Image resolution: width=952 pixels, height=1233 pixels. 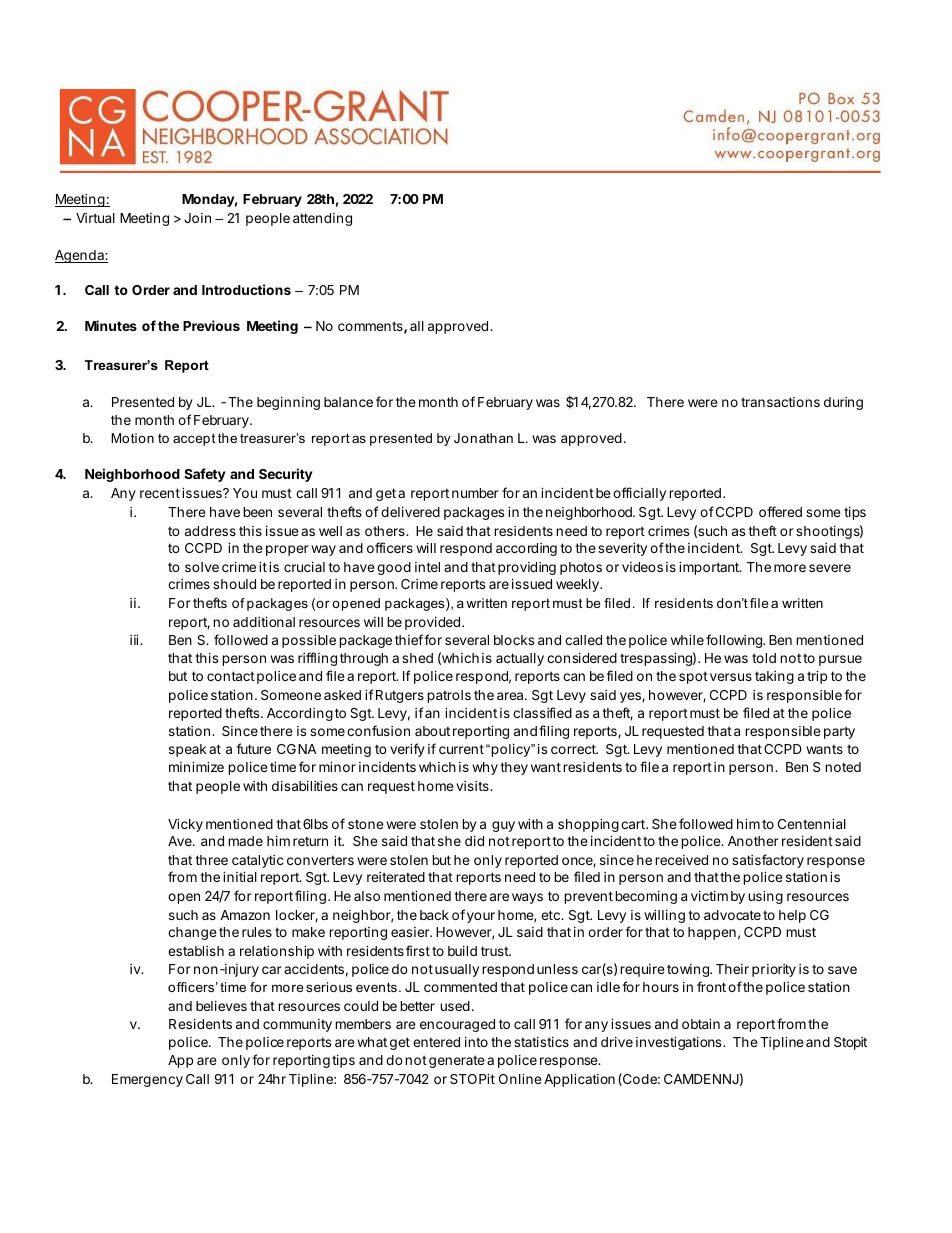 What do you see at coordinates (134, 639) in the screenshot?
I see `iii` at bounding box center [134, 639].
